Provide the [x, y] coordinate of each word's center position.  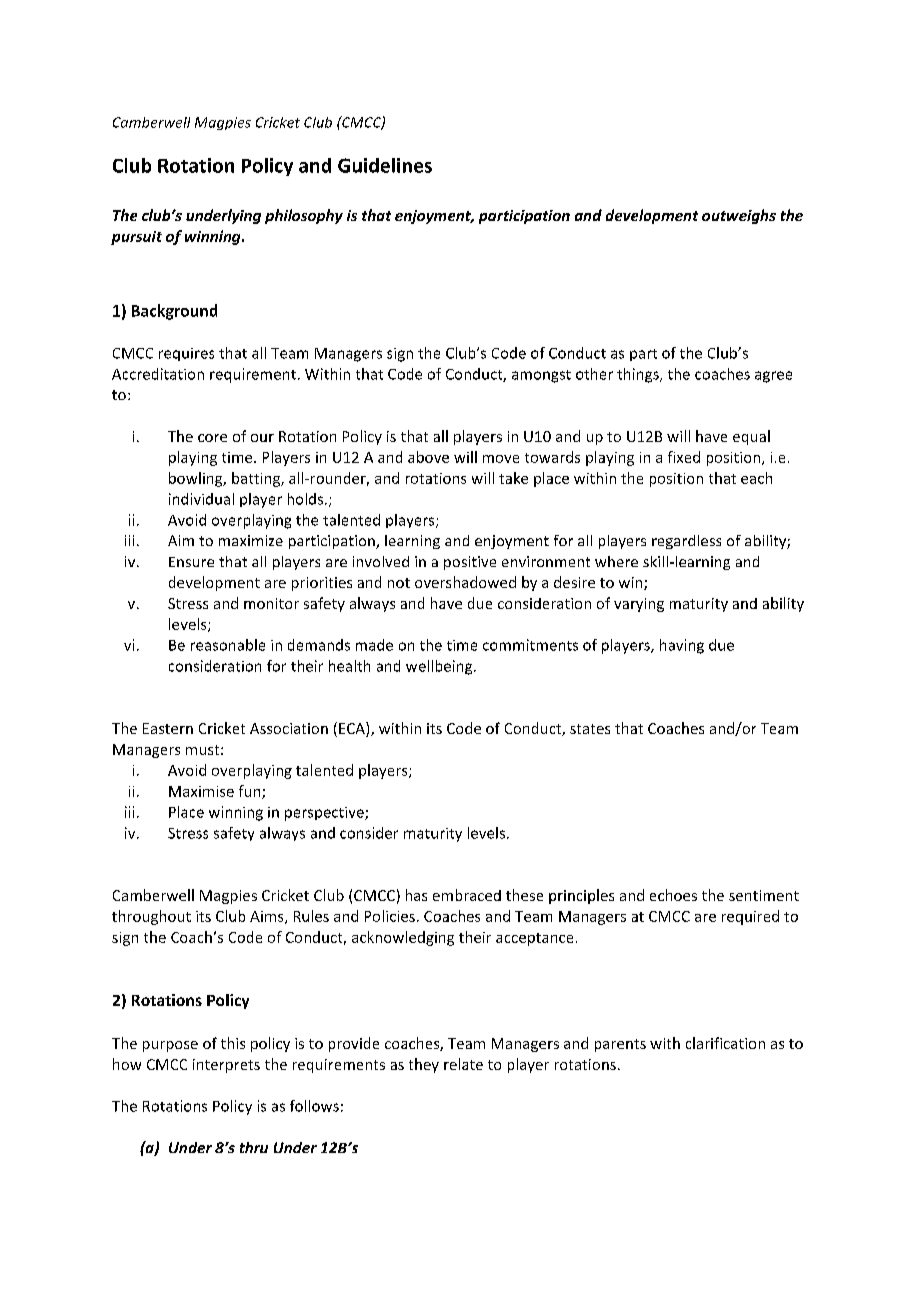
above [428, 457]
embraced [467, 895]
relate [463, 1064]
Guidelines [385, 165]
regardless [686, 542]
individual [201, 499]
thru [254, 1147]
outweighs [739, 216]
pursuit [136, 238]
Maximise [201, 791]
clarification [725, 1043]
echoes [673, 895]
